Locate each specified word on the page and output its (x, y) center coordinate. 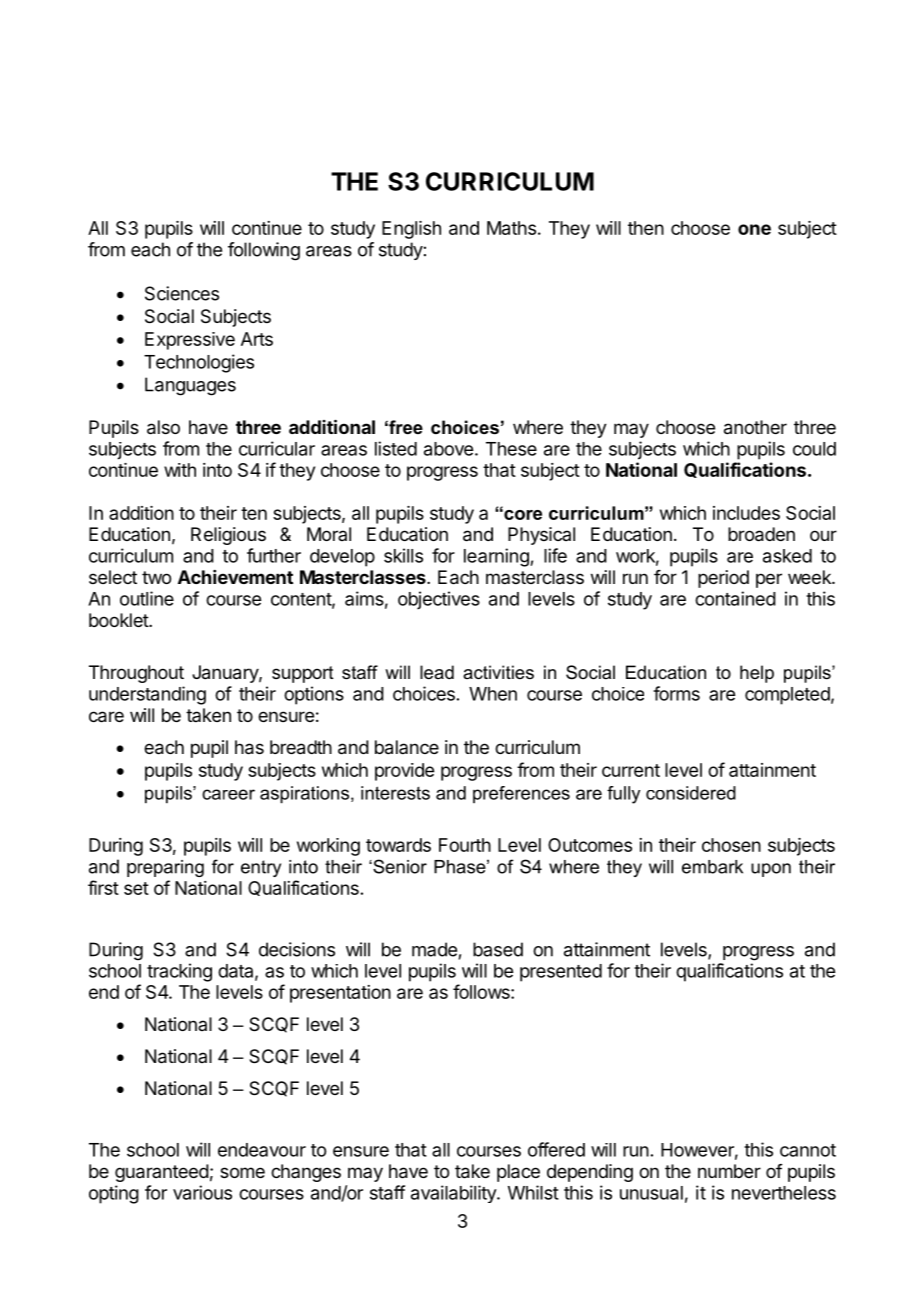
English (411, 230)
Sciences (182, 293)
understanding (147, 695)
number (729, 1171)
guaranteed (162, 1173)
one (754, 229)
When (493, 694)
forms (676, 693)
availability (454, 1194)
